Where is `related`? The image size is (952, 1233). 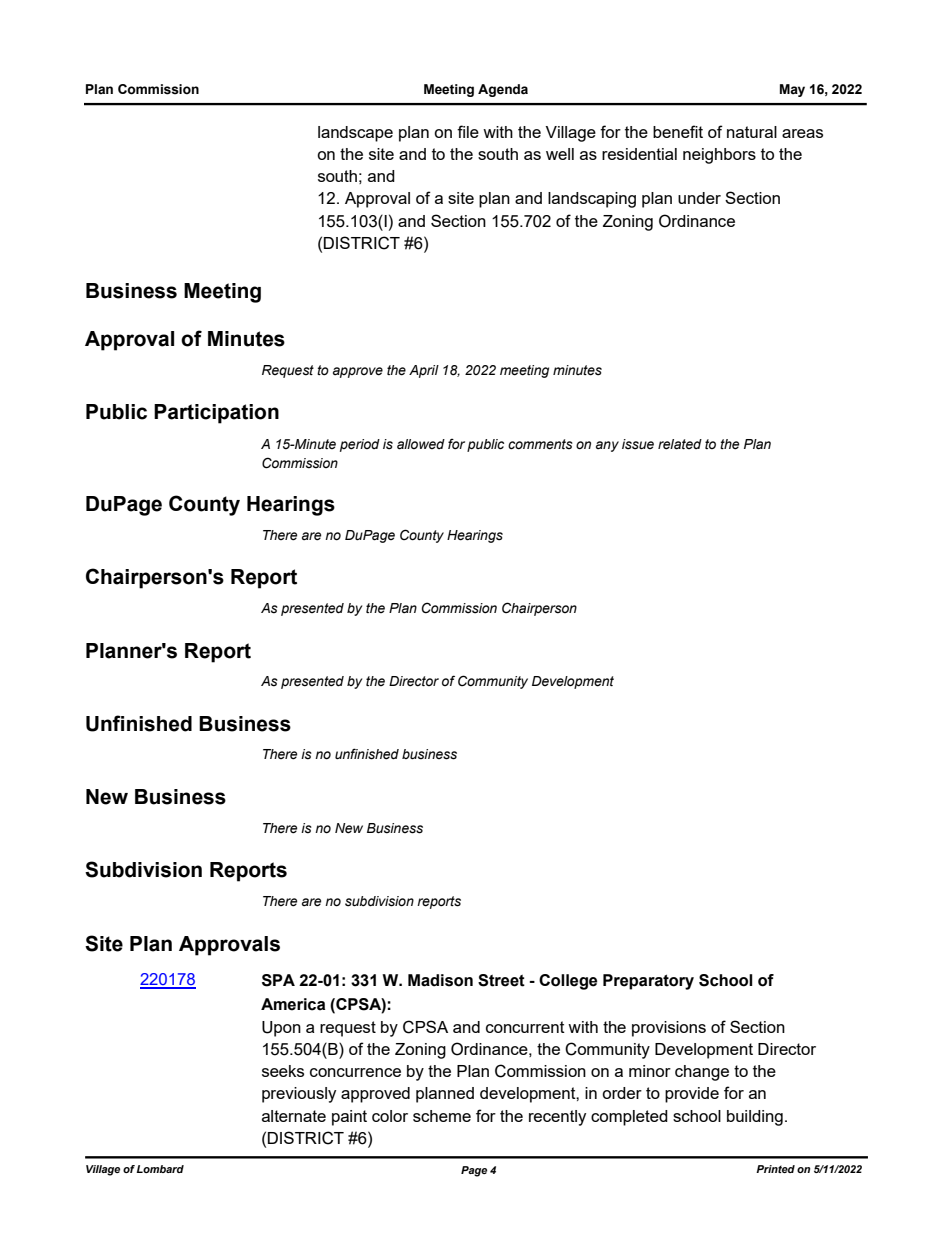
related is located at coordinates (680, 444).
